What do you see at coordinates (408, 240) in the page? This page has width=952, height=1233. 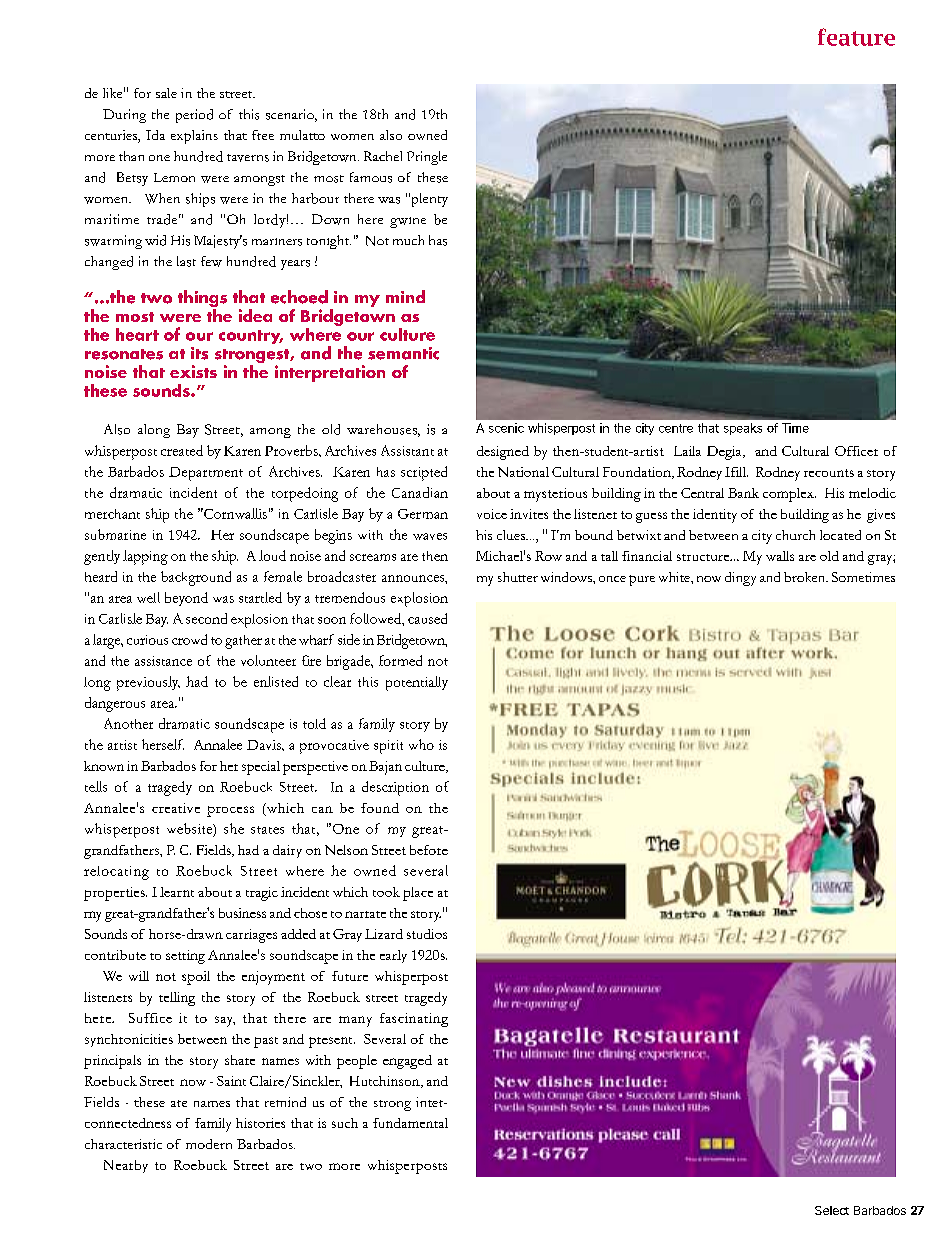 I see `much` at bounding box center [408, 240].
